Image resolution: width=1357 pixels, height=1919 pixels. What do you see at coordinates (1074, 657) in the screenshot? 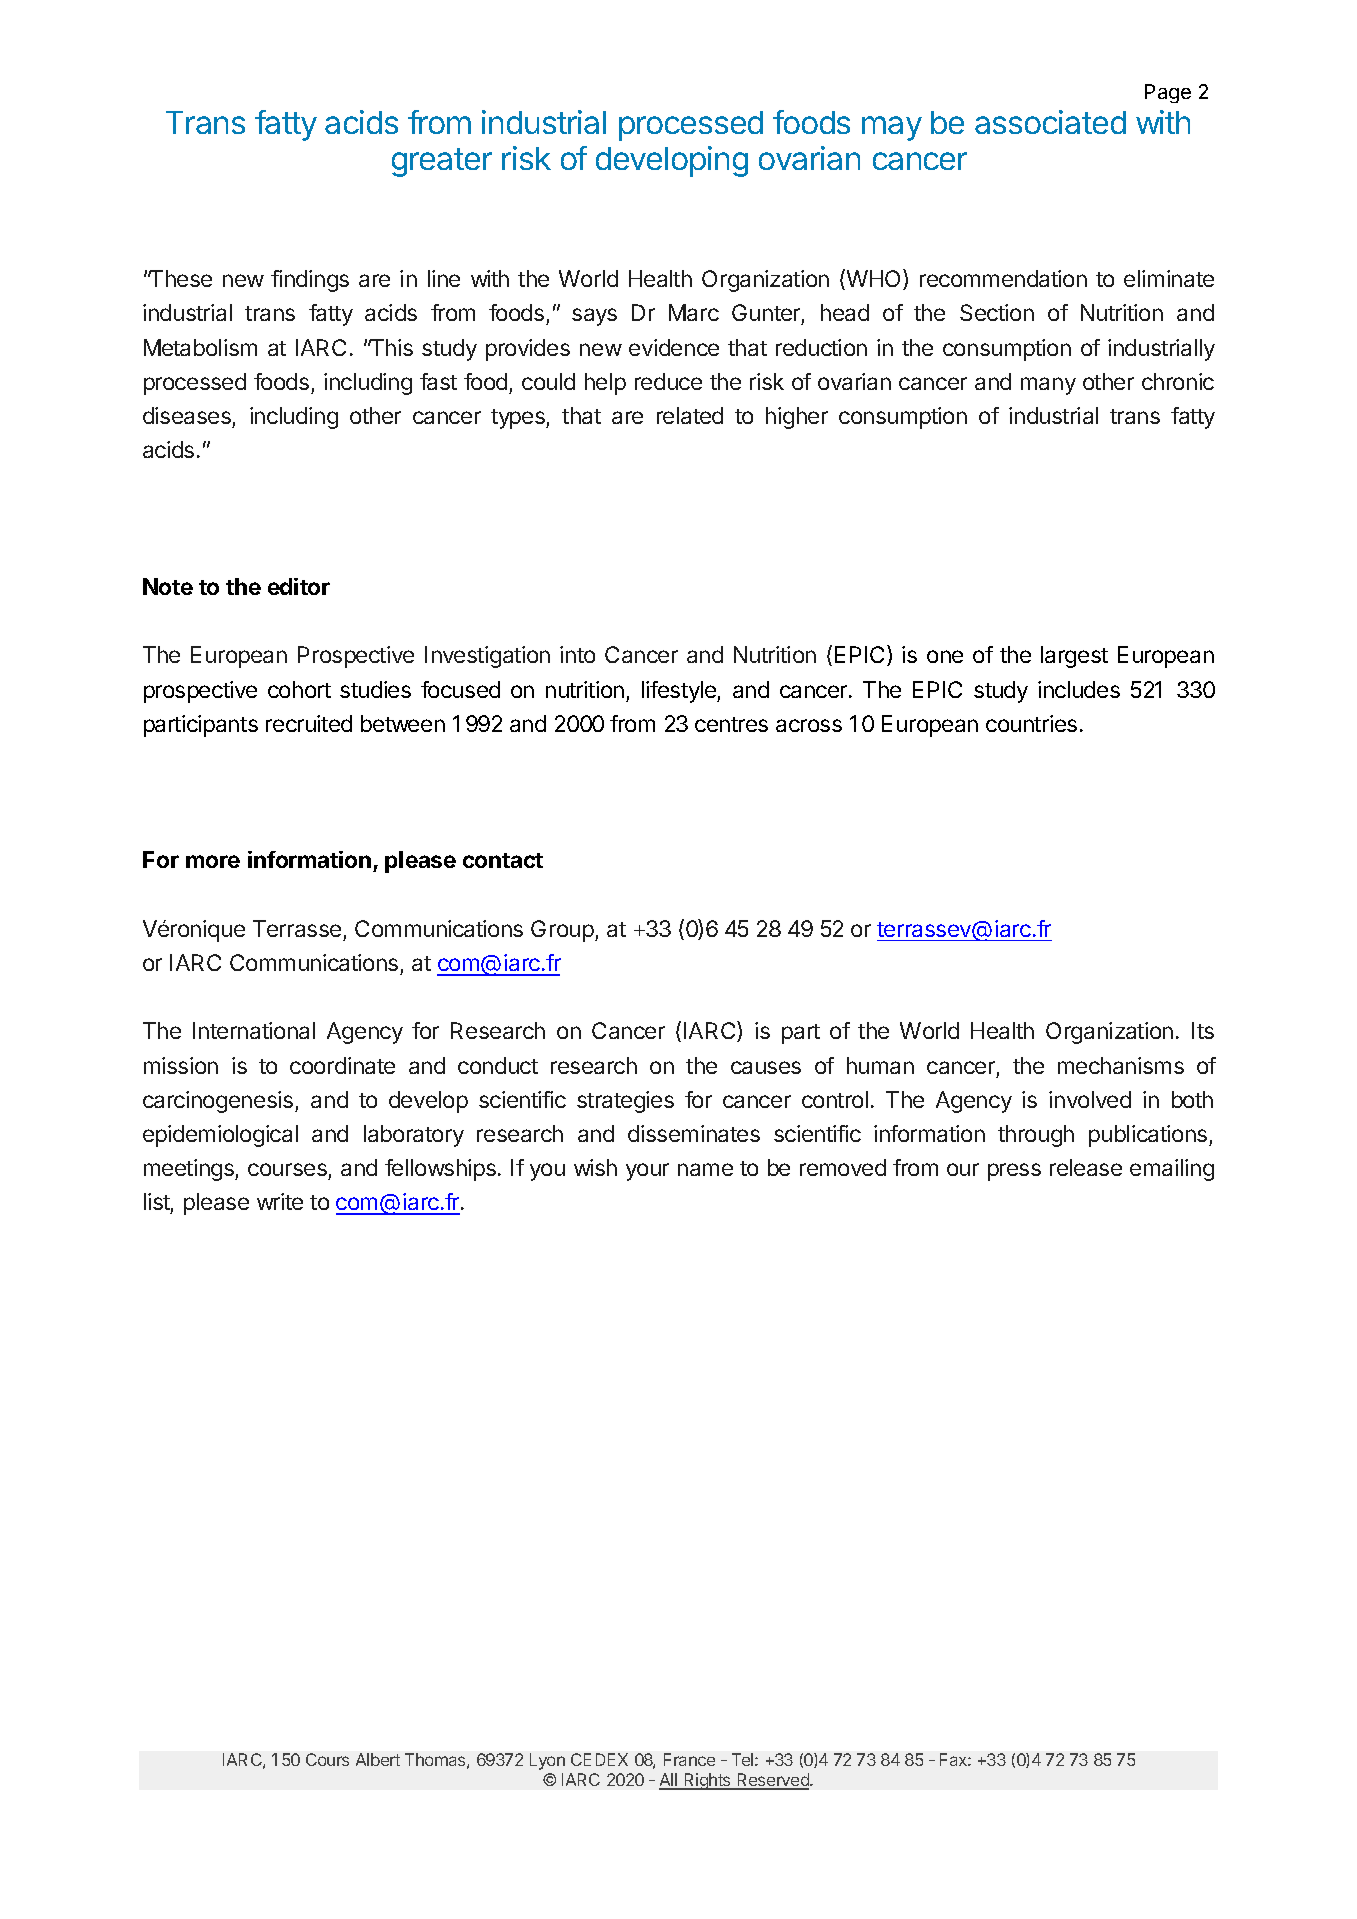
I see `largest` at bounding box center [1074, 657].
